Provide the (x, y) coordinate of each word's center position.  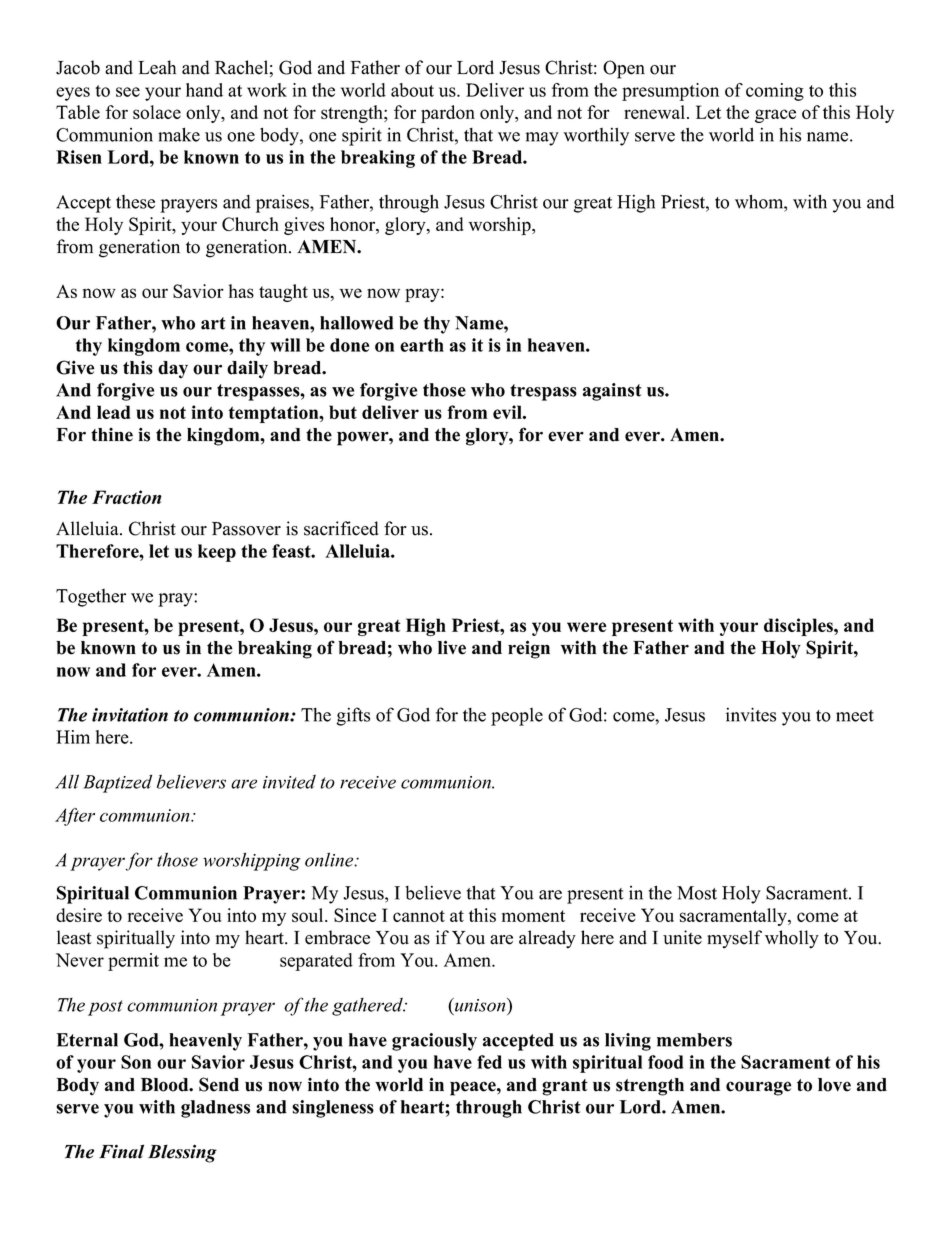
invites (751, 714)
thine (112, 435)
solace (157, 112)
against (612, 392)
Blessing (182, 1153)
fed (489, 1062)
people (517, 717)
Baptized (117, 784)
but (343, 412)
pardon (448, 114)
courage (758, 1088)
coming (775, 92)
